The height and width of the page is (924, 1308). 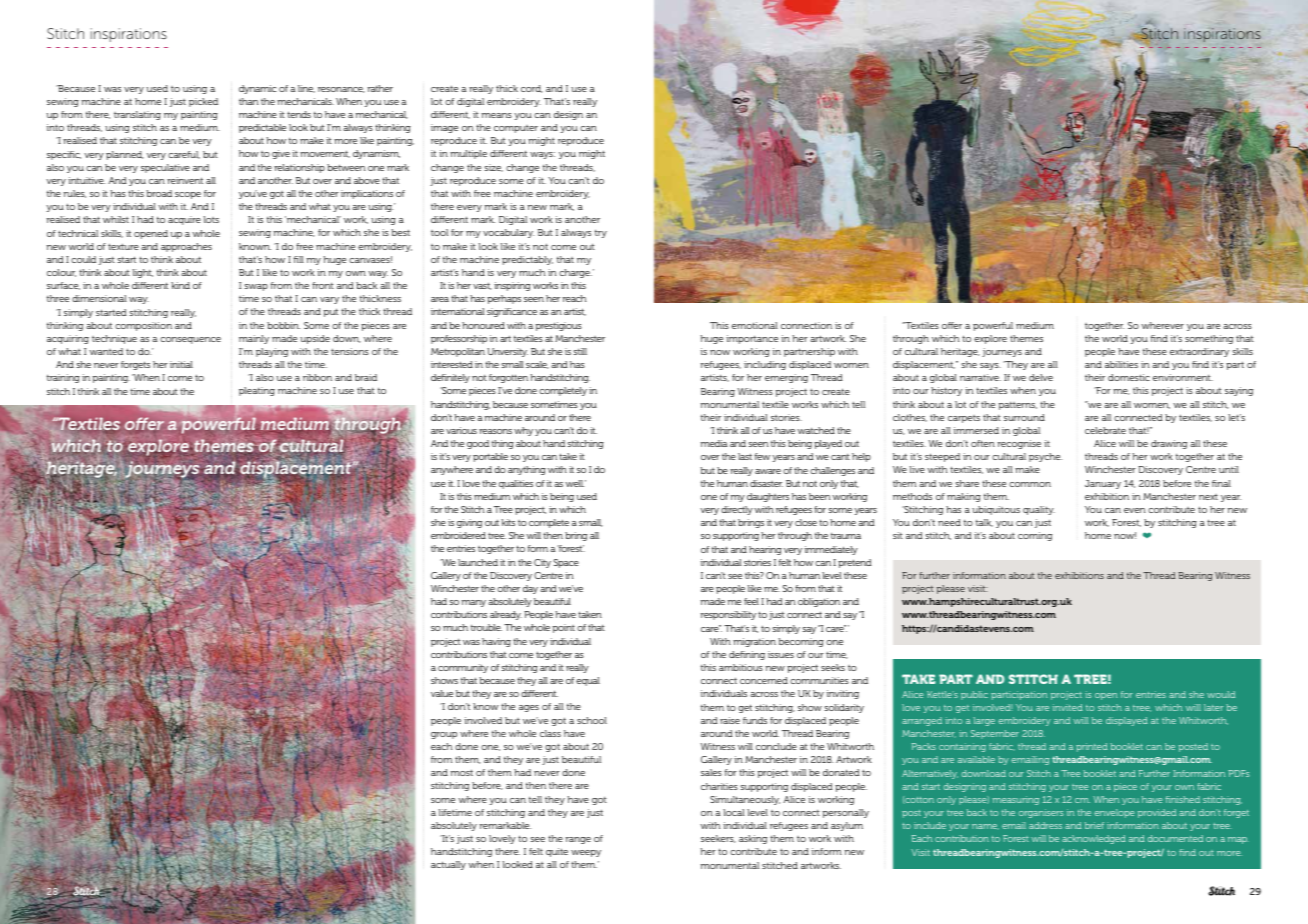 What do you see at coordinates (1103, 484) in the page?
I see `January` at bounding box center [1103, 484].
